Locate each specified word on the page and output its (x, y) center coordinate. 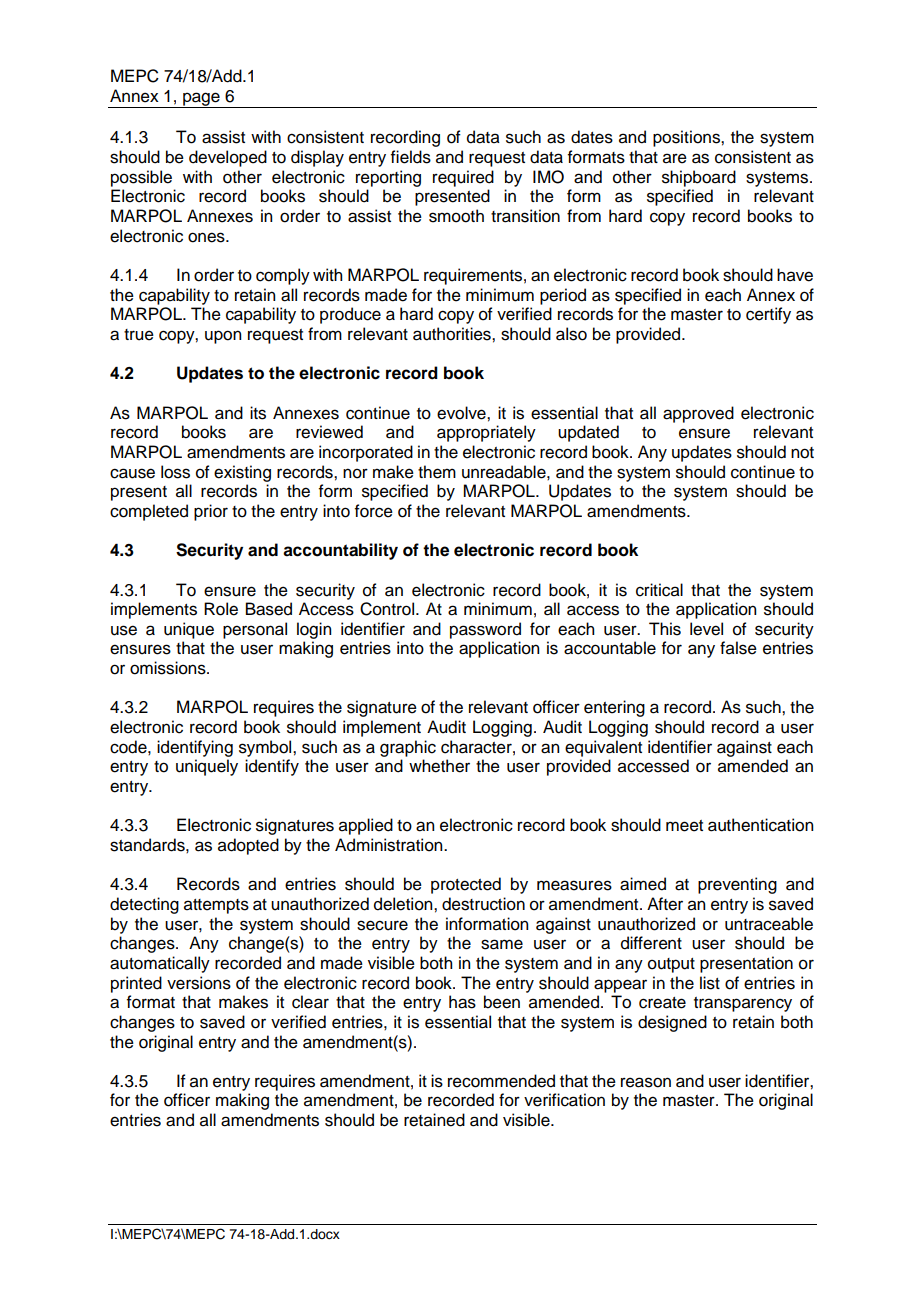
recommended (501, 1081)
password (485, 630)
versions (199, 983)
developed (228, 158)
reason (646, 1082)
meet (684, 826)
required (463, 178)
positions (687, 138)
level (706, 629)
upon (223, 337)
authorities (453, 334)
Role (221, 609)
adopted (248, 846)
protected (466, 885)
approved (698, 414)
